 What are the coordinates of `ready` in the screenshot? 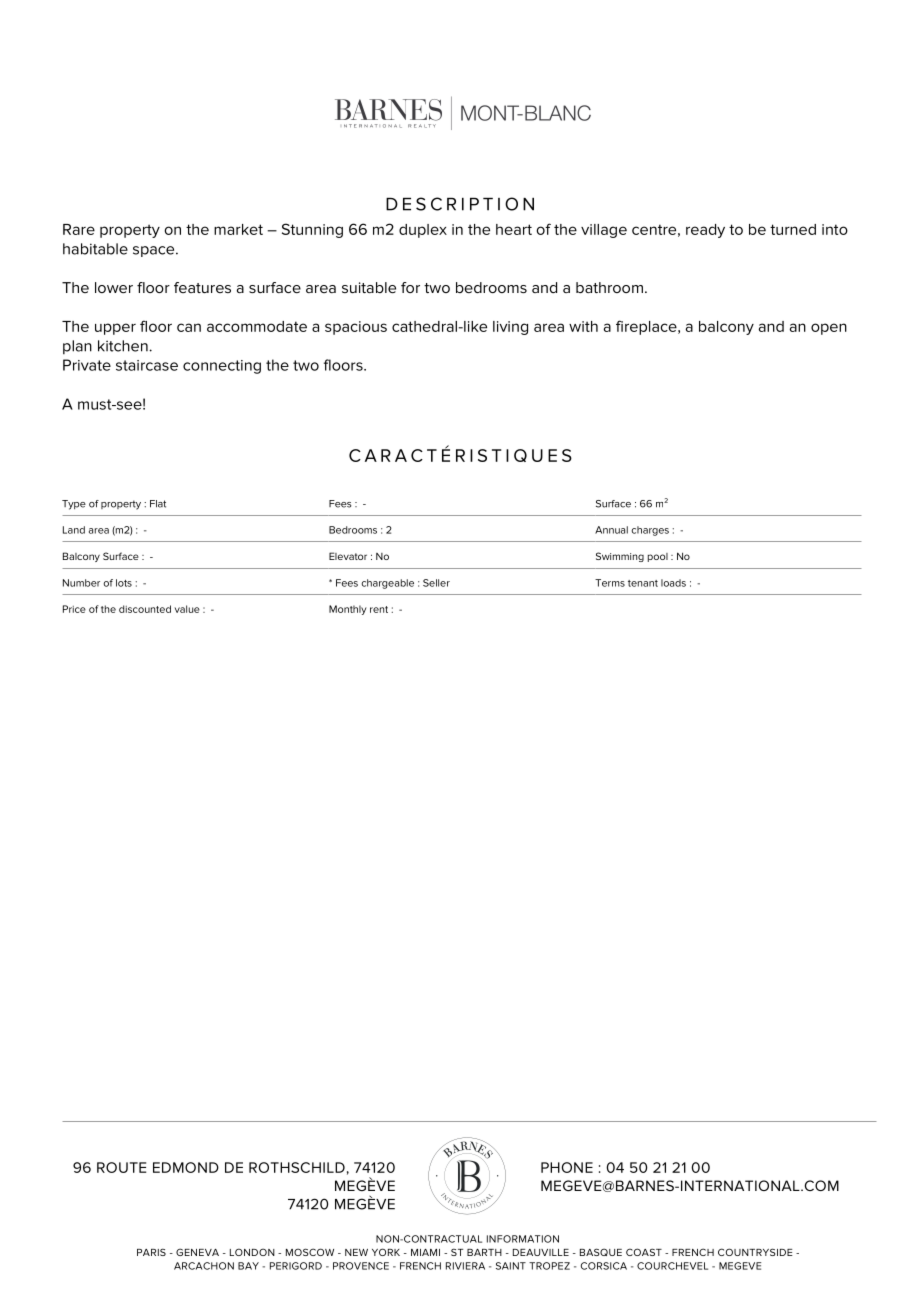 It's located at (705, 231).
